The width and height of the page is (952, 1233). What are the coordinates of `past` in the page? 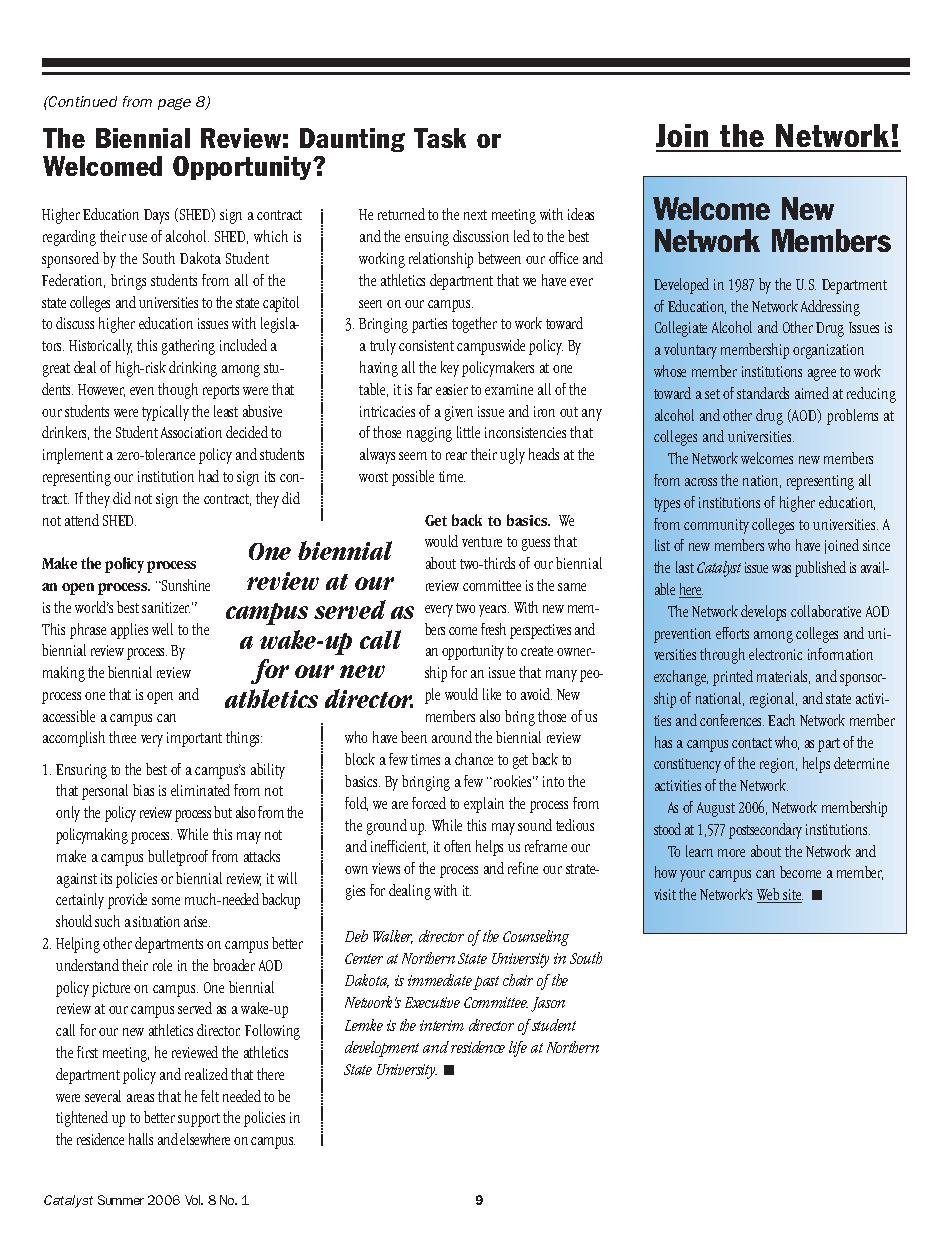 It's located at (486, 983).
